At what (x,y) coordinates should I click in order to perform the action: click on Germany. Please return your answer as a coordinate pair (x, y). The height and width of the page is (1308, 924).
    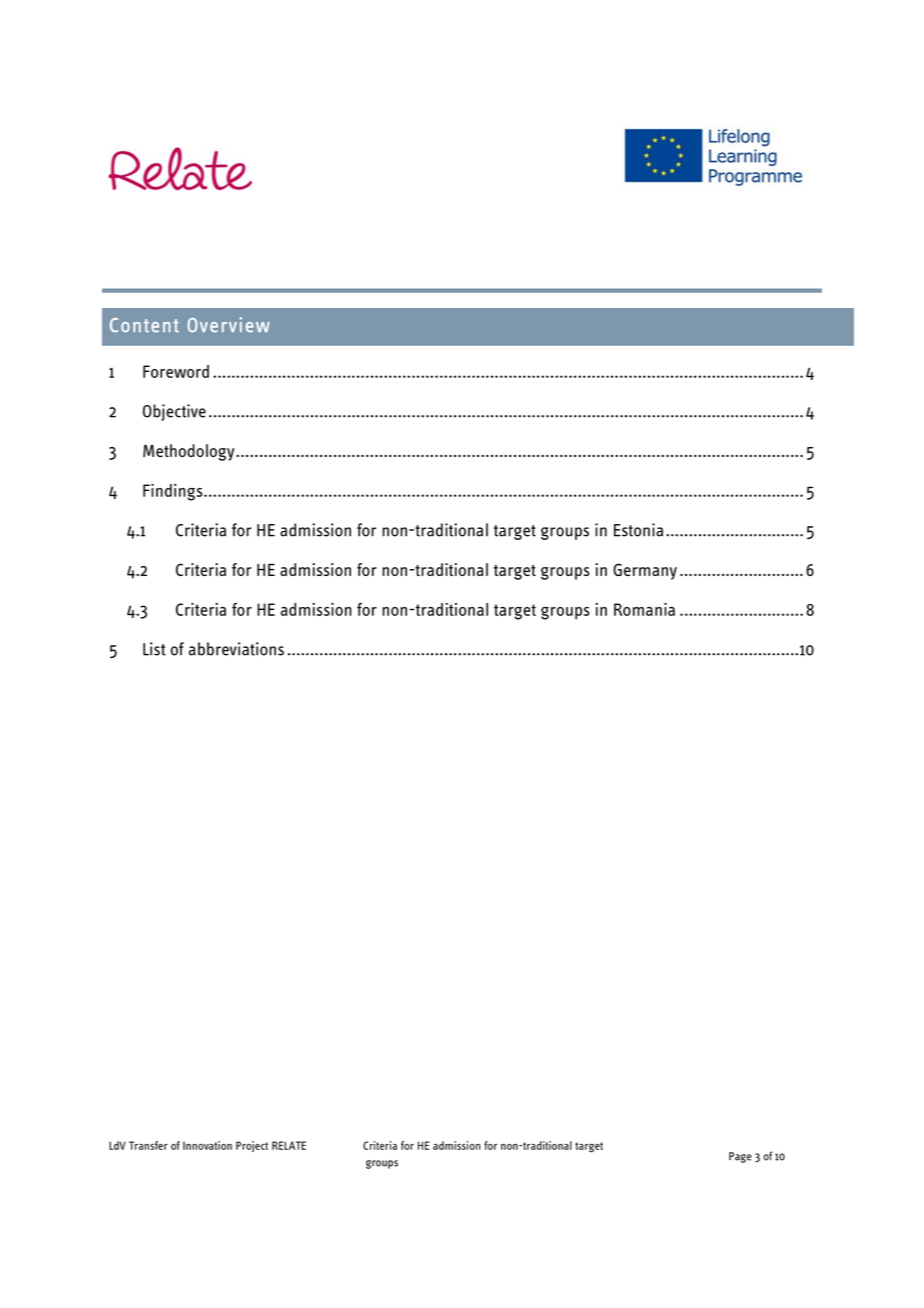
    Looking at the image, I should click on (645, 571).
